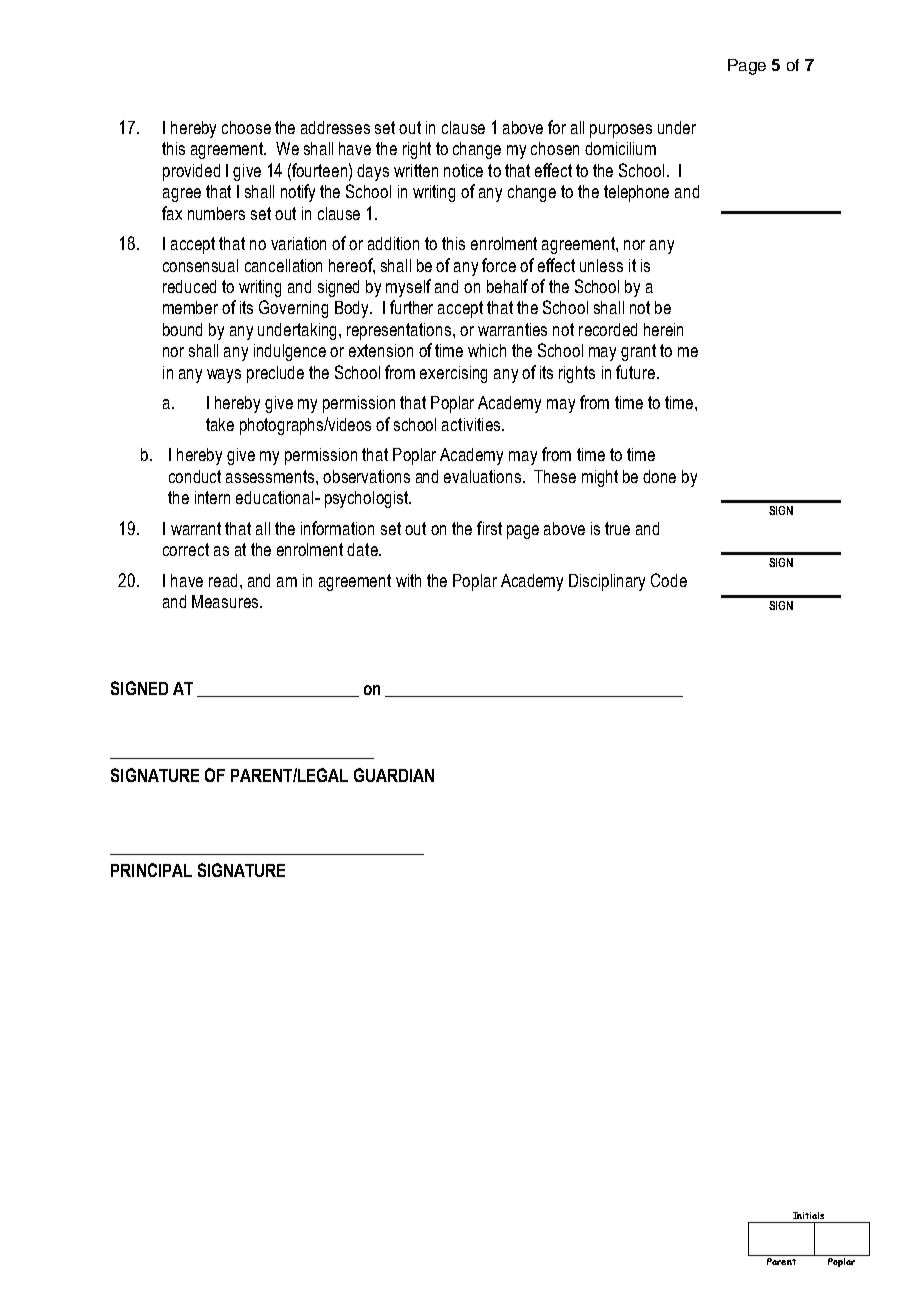  Describe the element at coordinates (191, 172) in the screenshot. I see `provided` at that location.
